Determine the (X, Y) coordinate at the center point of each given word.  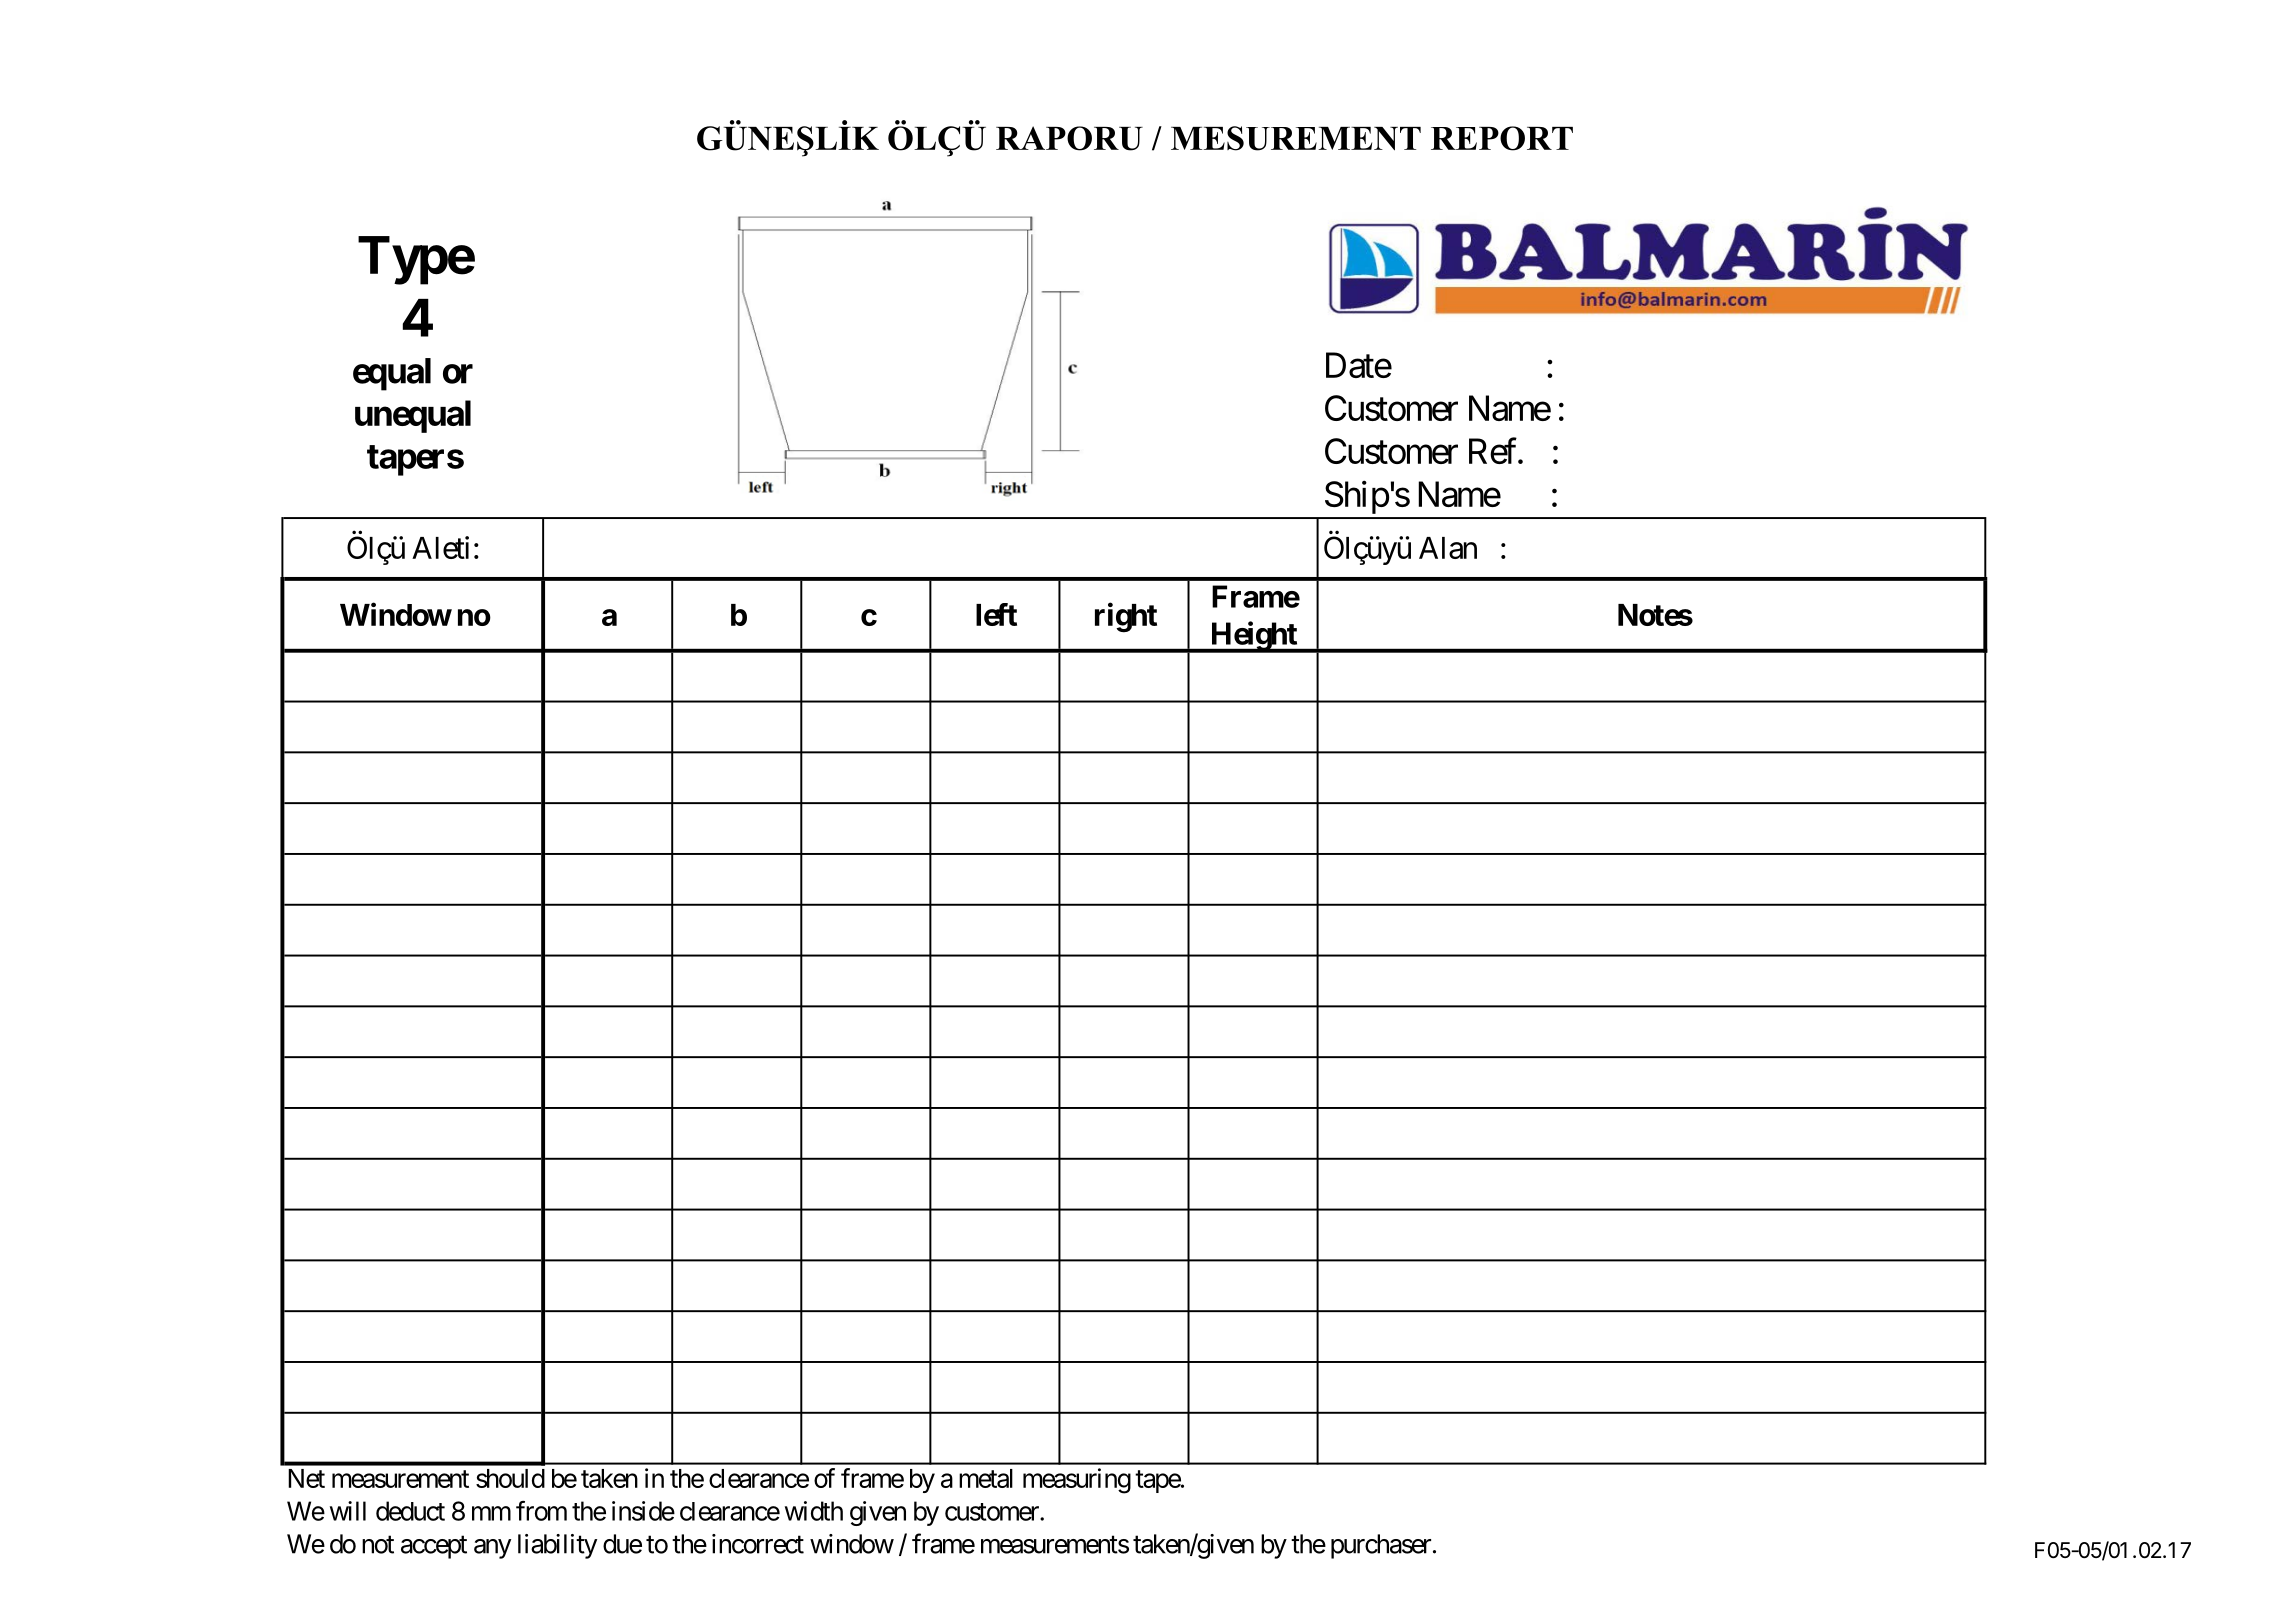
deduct (410, 1511)
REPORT (1502, 138)
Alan (1448, 548)
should (510, 1478)
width (814, 1511)
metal (986, 1478)
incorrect (758, 1544)
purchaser (1381, 1546)
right (1126, 618)
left (996, 614)
